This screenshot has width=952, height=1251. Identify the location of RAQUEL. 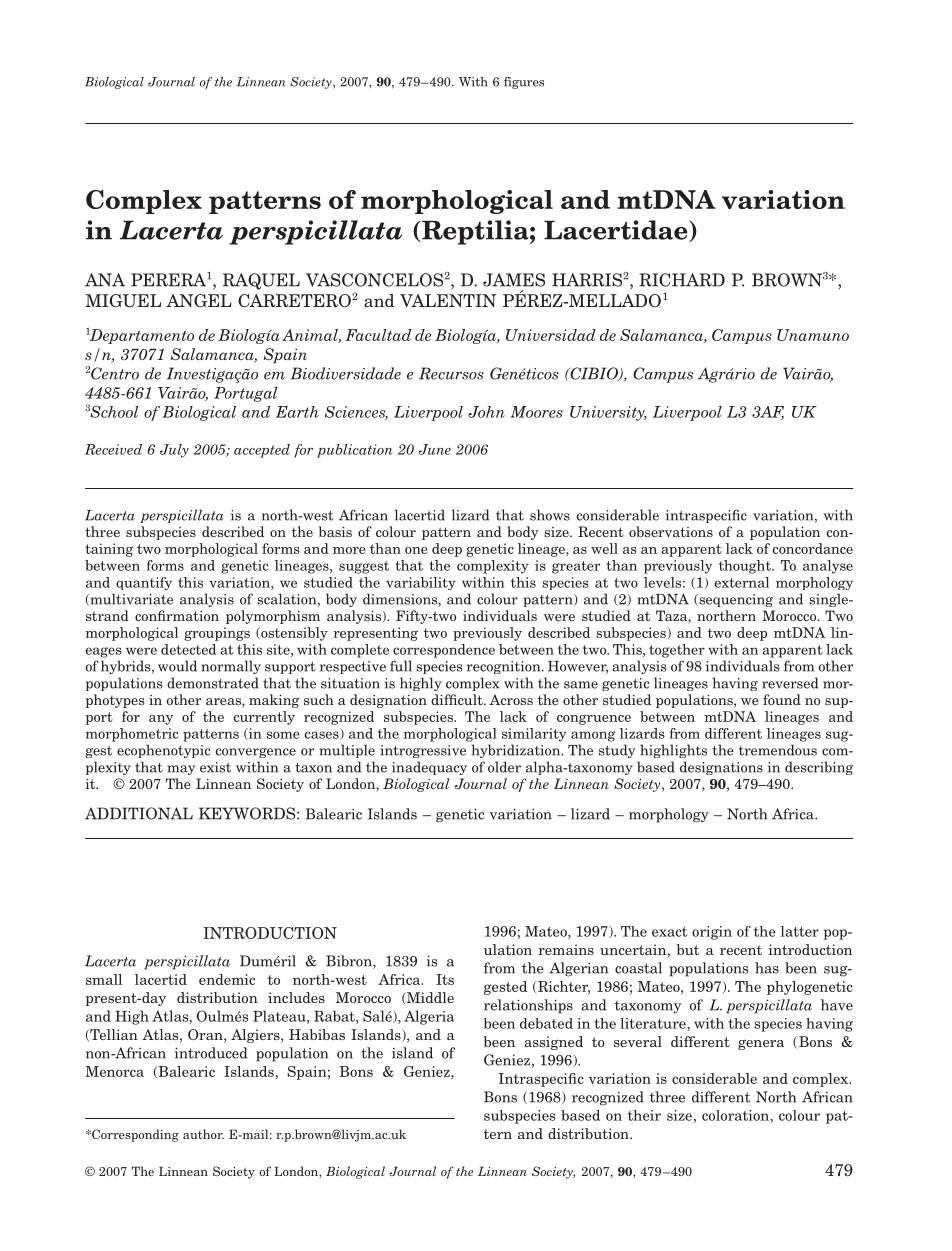
(261, 281).
